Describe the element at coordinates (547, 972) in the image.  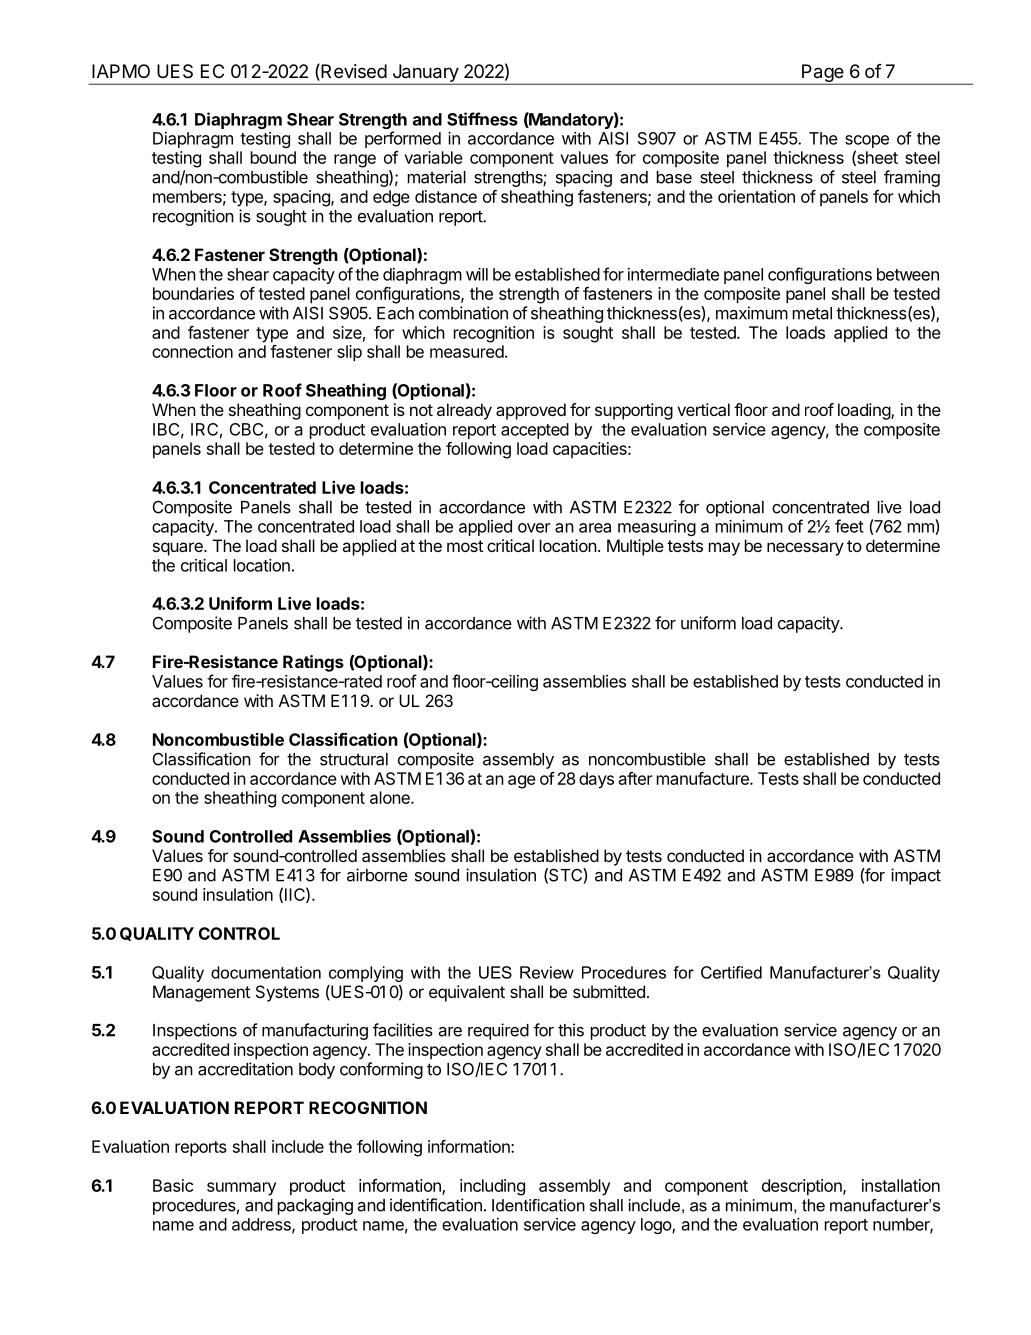
I see `Review` at that location.
